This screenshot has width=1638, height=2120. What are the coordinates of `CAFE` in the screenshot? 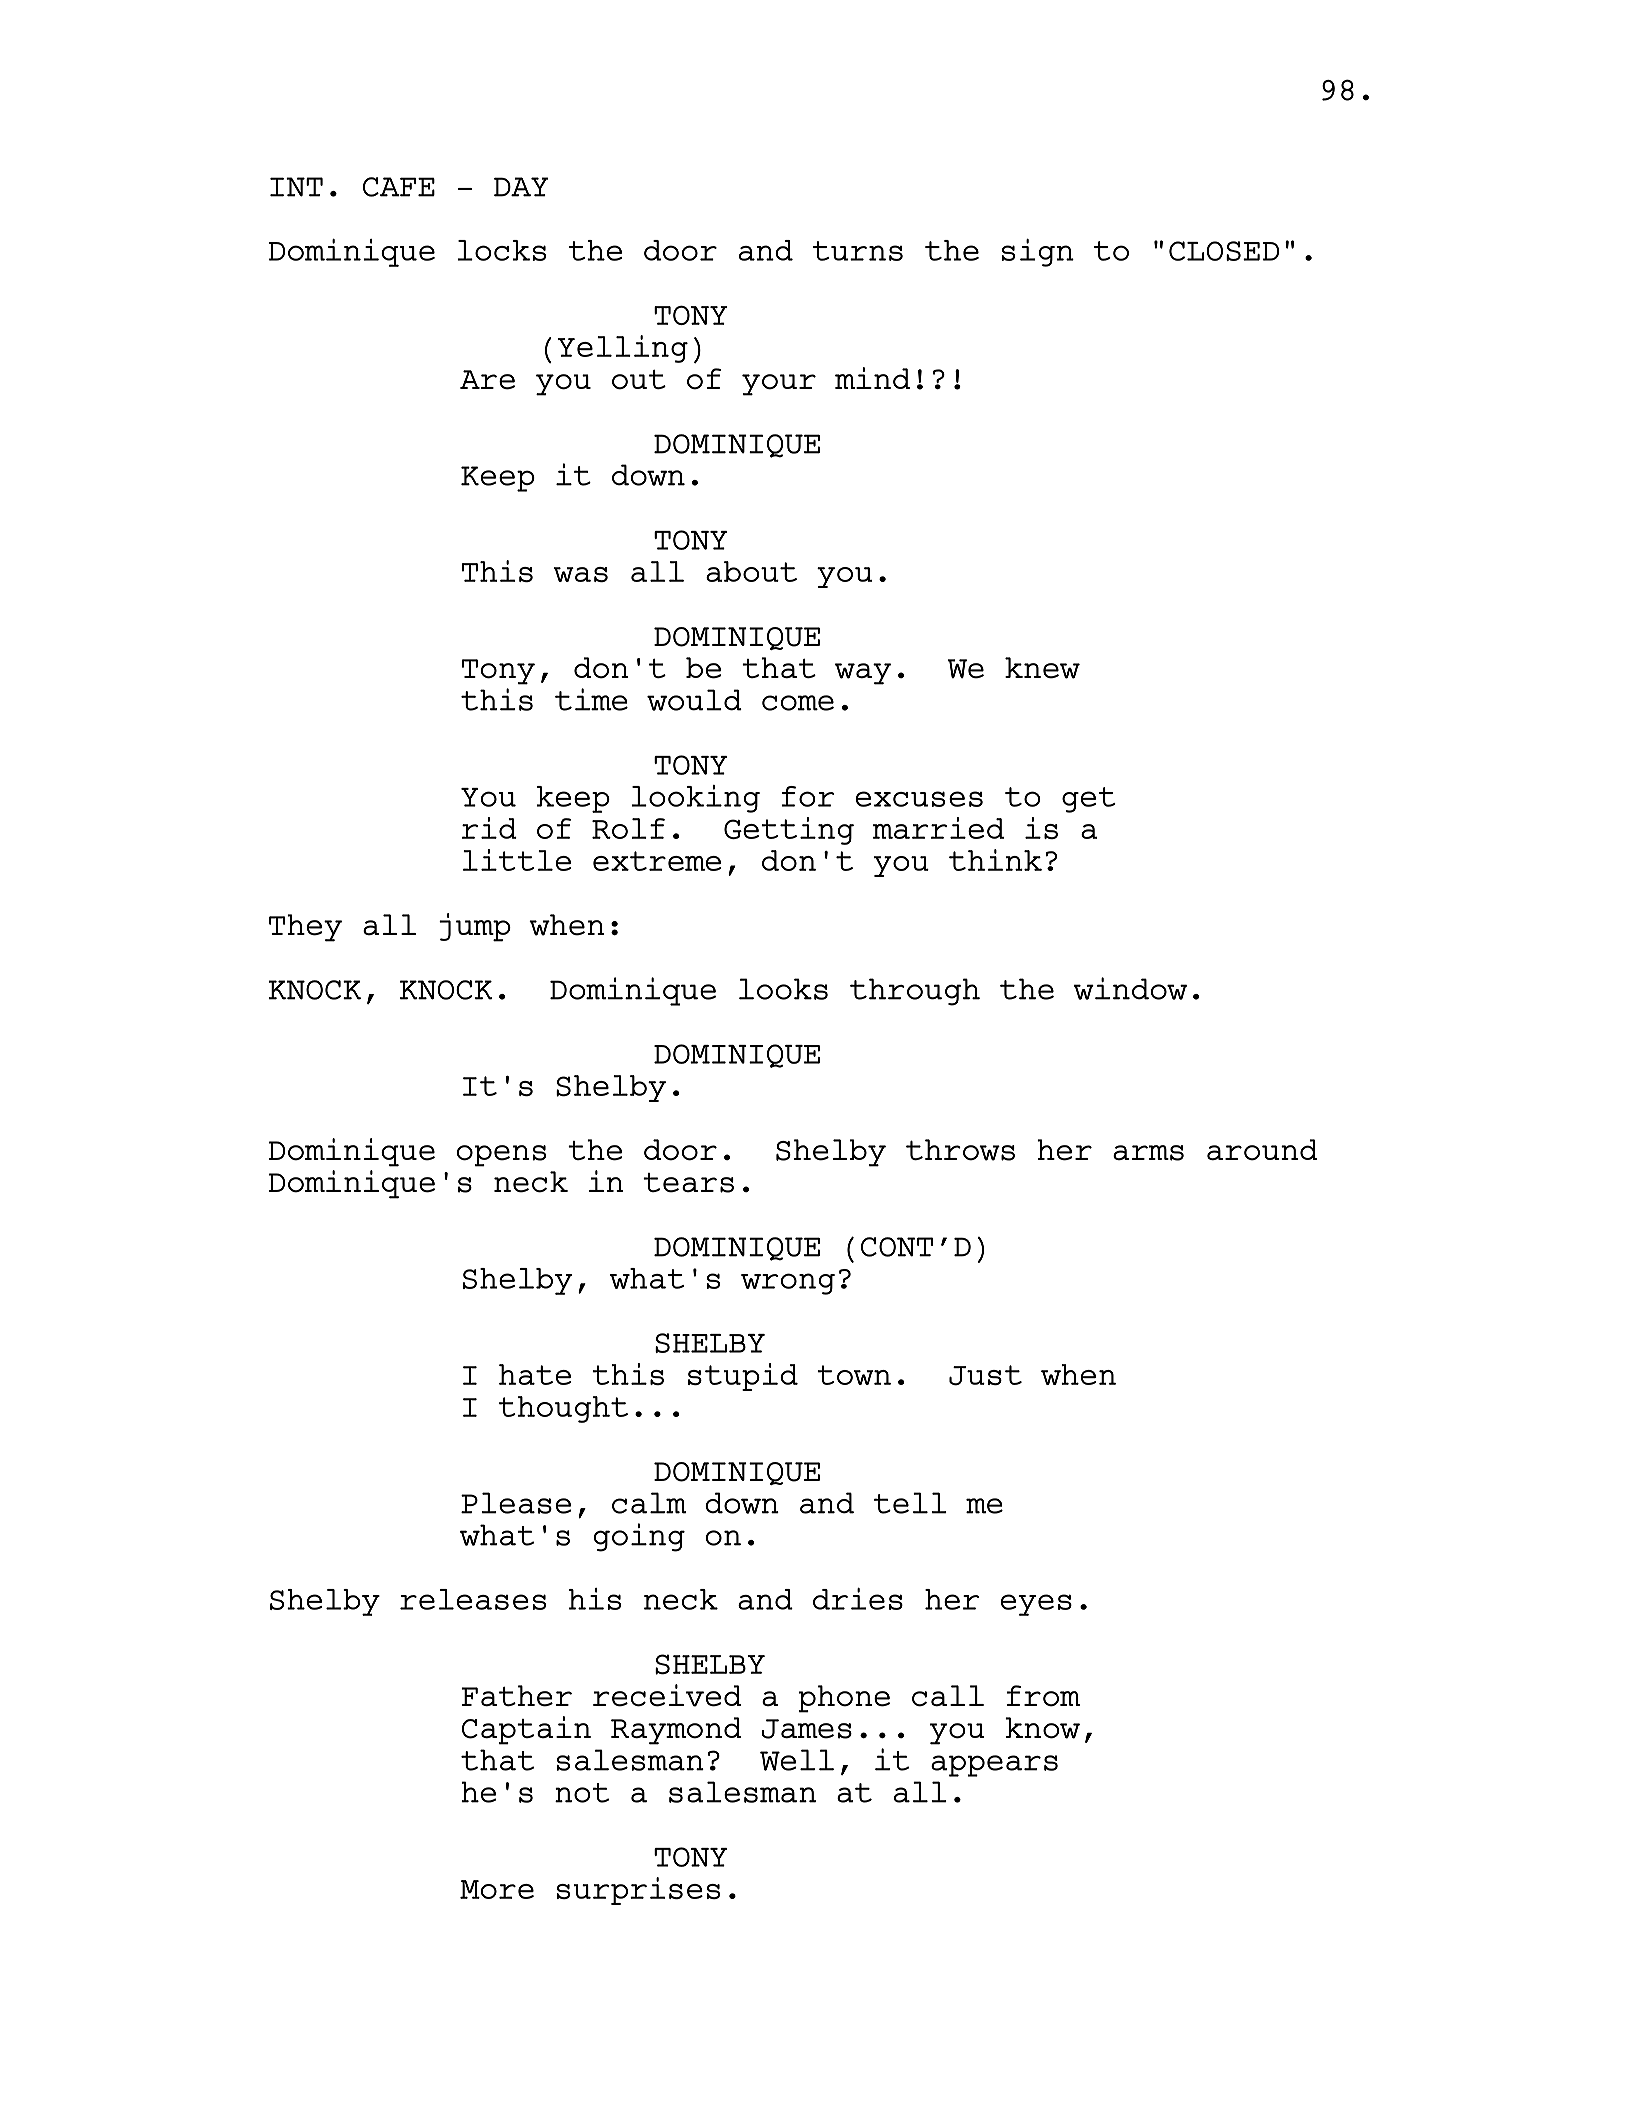 It's located at (399, 187).
